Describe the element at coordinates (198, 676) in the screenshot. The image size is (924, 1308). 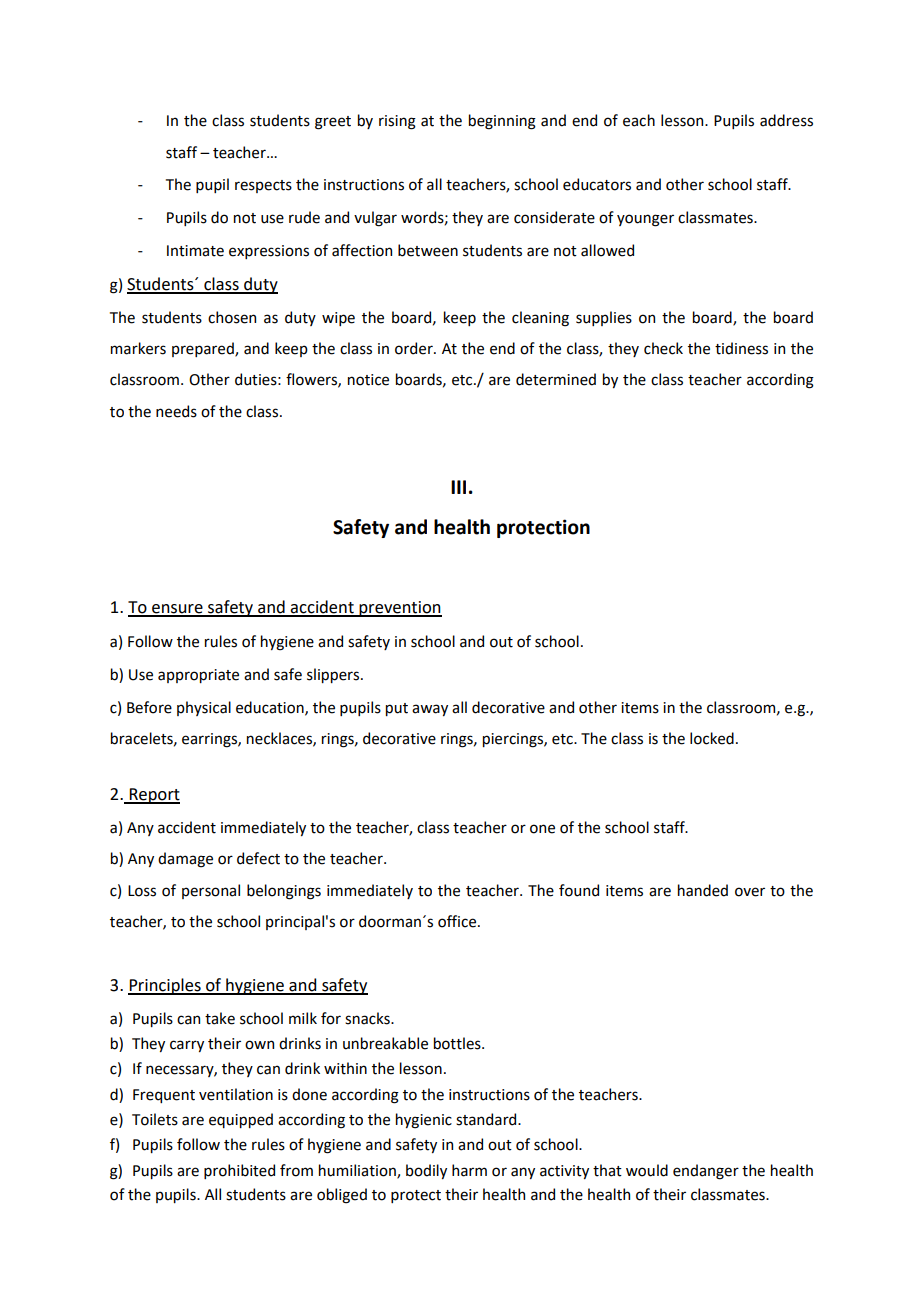
I see `appropriate` at that location.
